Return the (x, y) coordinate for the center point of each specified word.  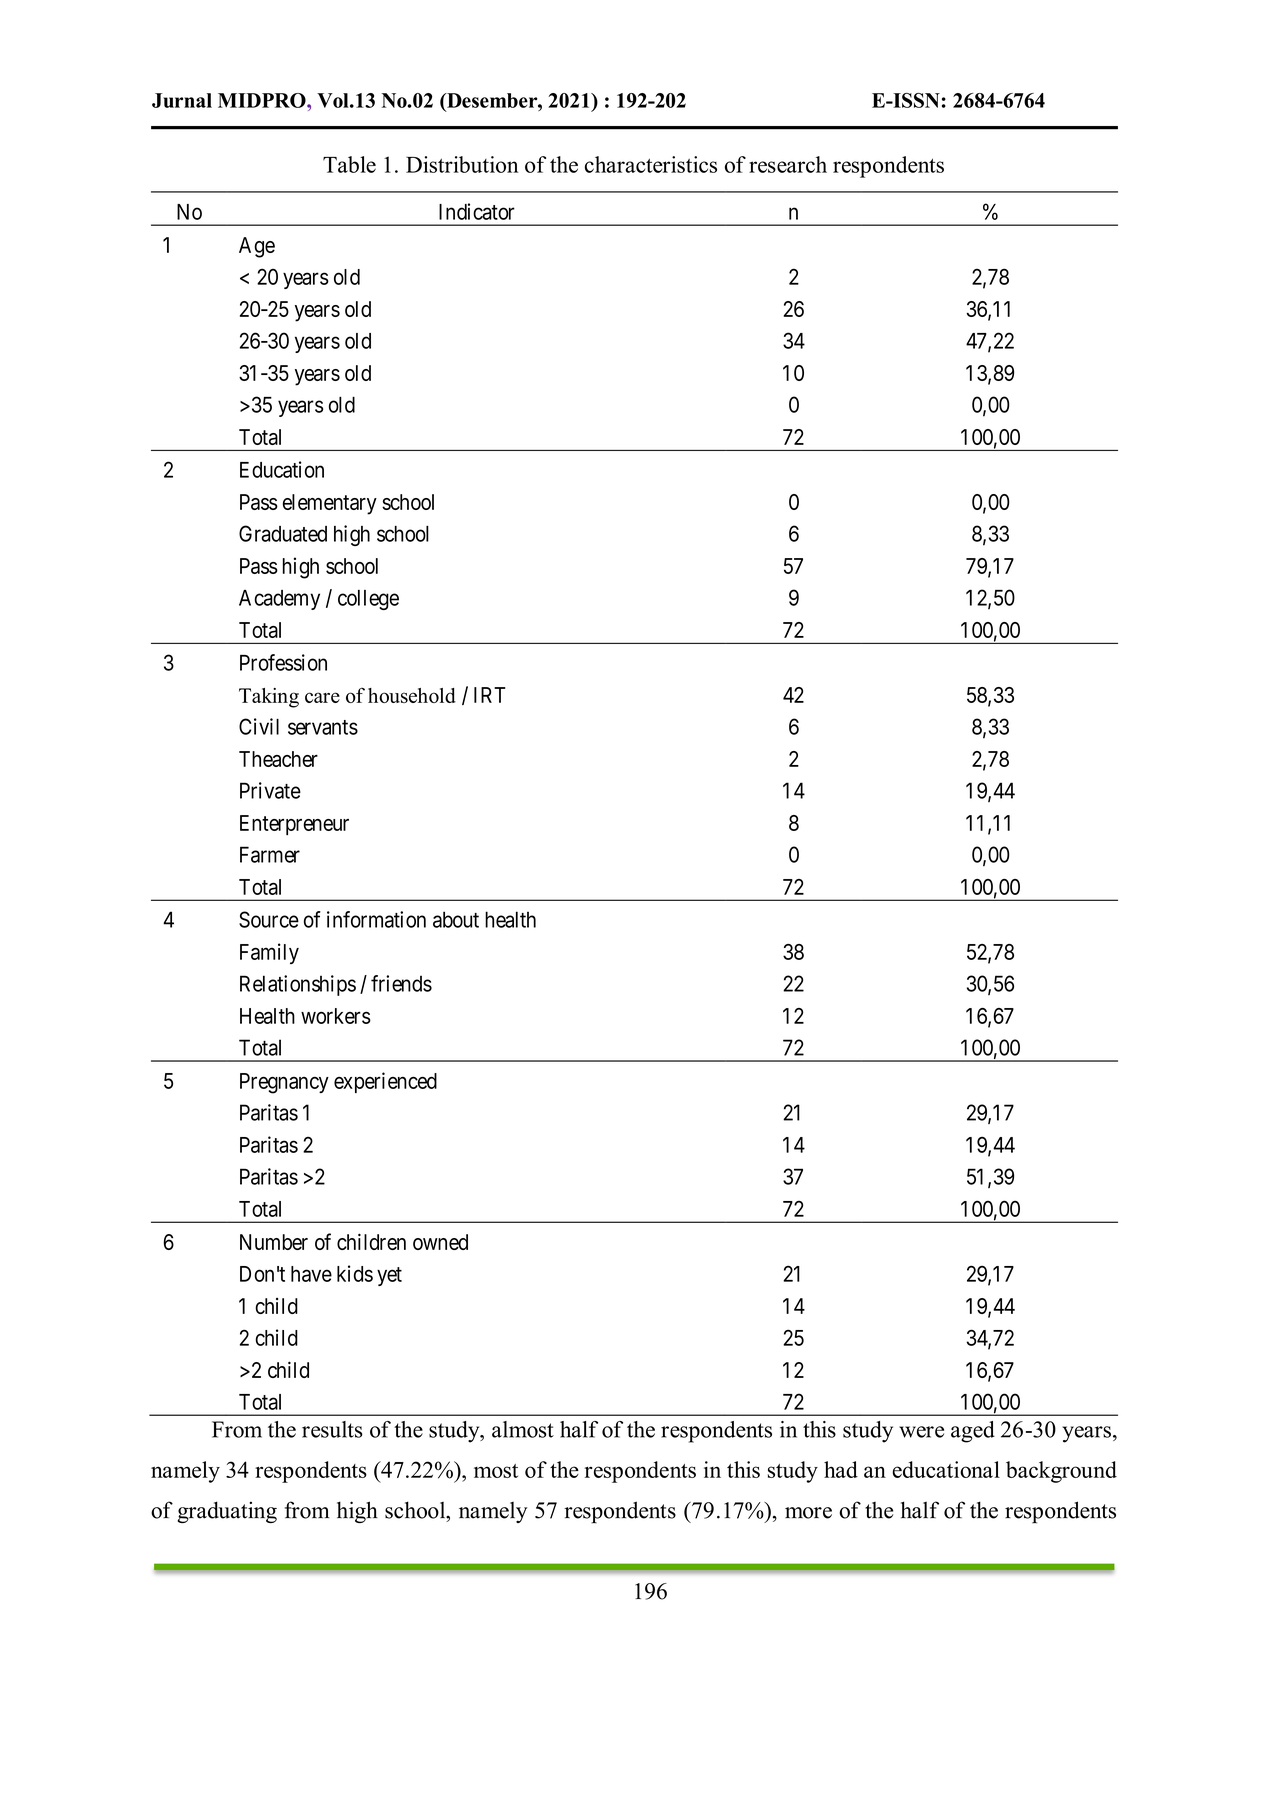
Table (349, 164)
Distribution (462, 164)
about (456, 919)
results (332, 1429)
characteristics (651, 164)
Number (274, 1242)
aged (973, 1432)
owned (440, 1242)
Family (269, 953)
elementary (330, 504)
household (412, 695)
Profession (283, 662)
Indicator (477, 211)
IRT (490, 695)
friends (401, 983)
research (788, 164)
